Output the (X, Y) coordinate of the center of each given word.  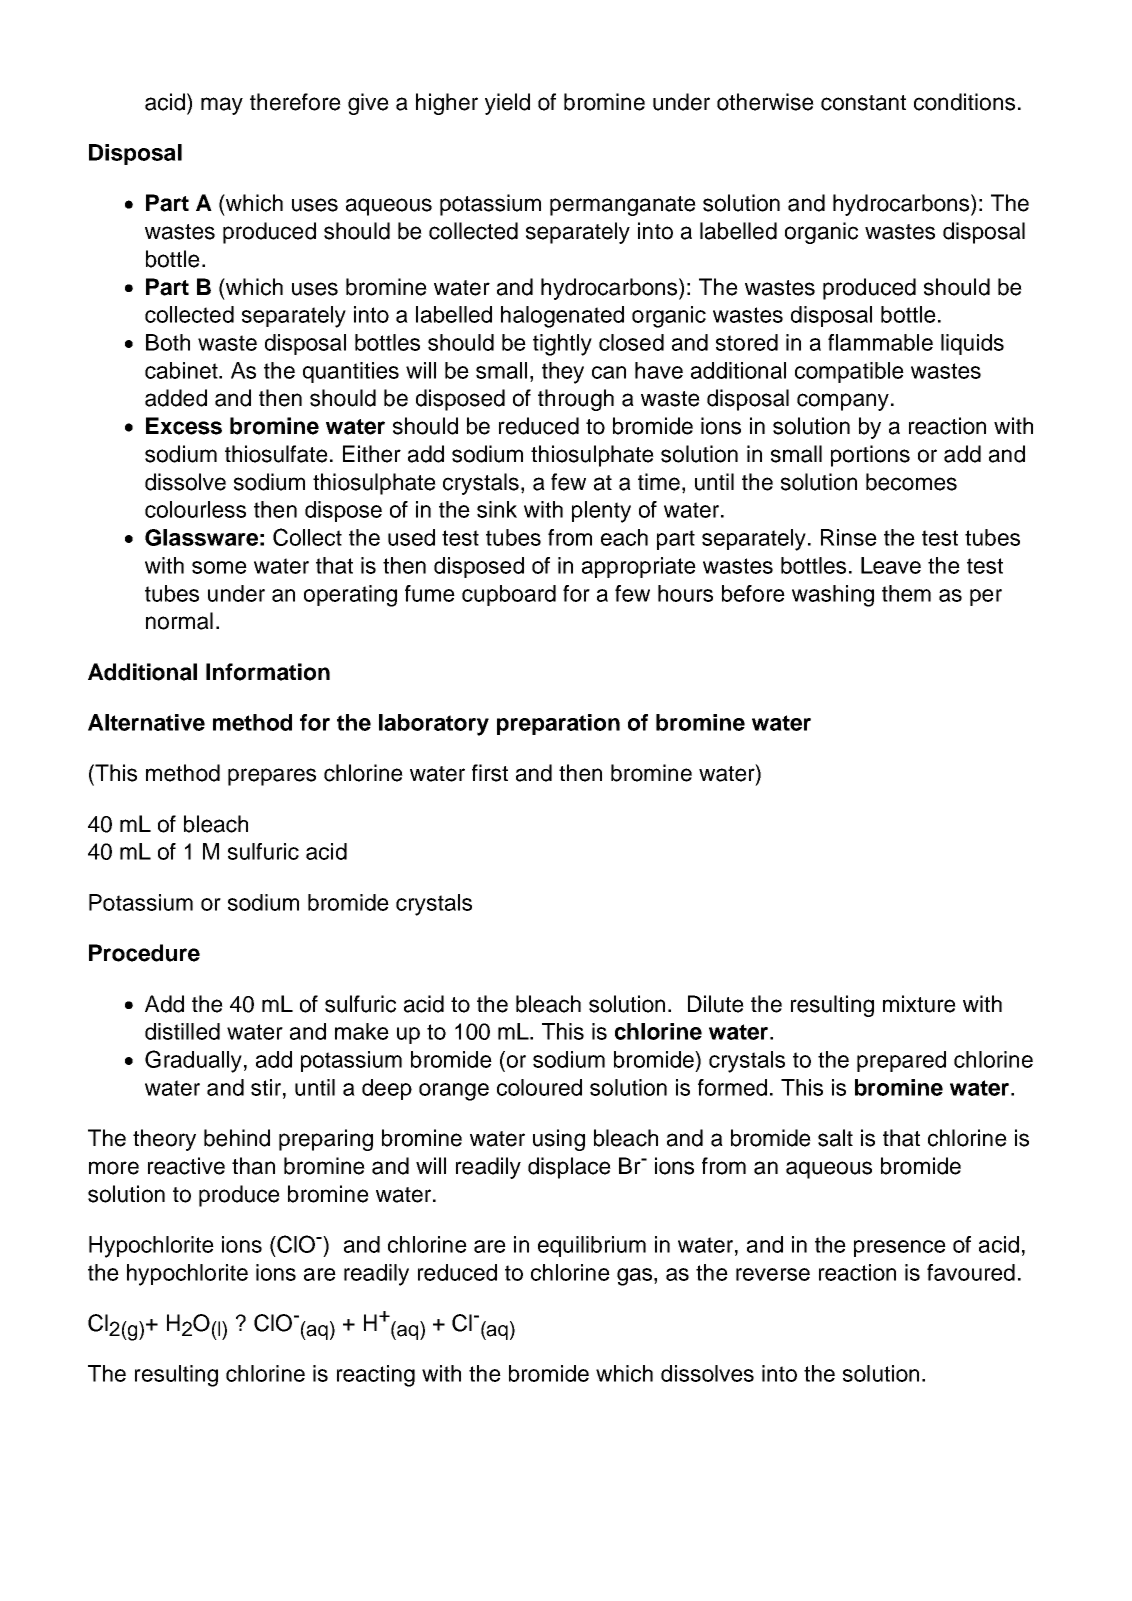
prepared (901, 1061)
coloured (539, 1087)
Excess (184, 426)
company (843, 402)
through (576, 400)
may (222, 106)
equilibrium (592, 1246)
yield (507, 104)
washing (833, 596)
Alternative (146, 722)
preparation (558, 724)
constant (863, 103)
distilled (182, 1031)
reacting (376, 1376)
